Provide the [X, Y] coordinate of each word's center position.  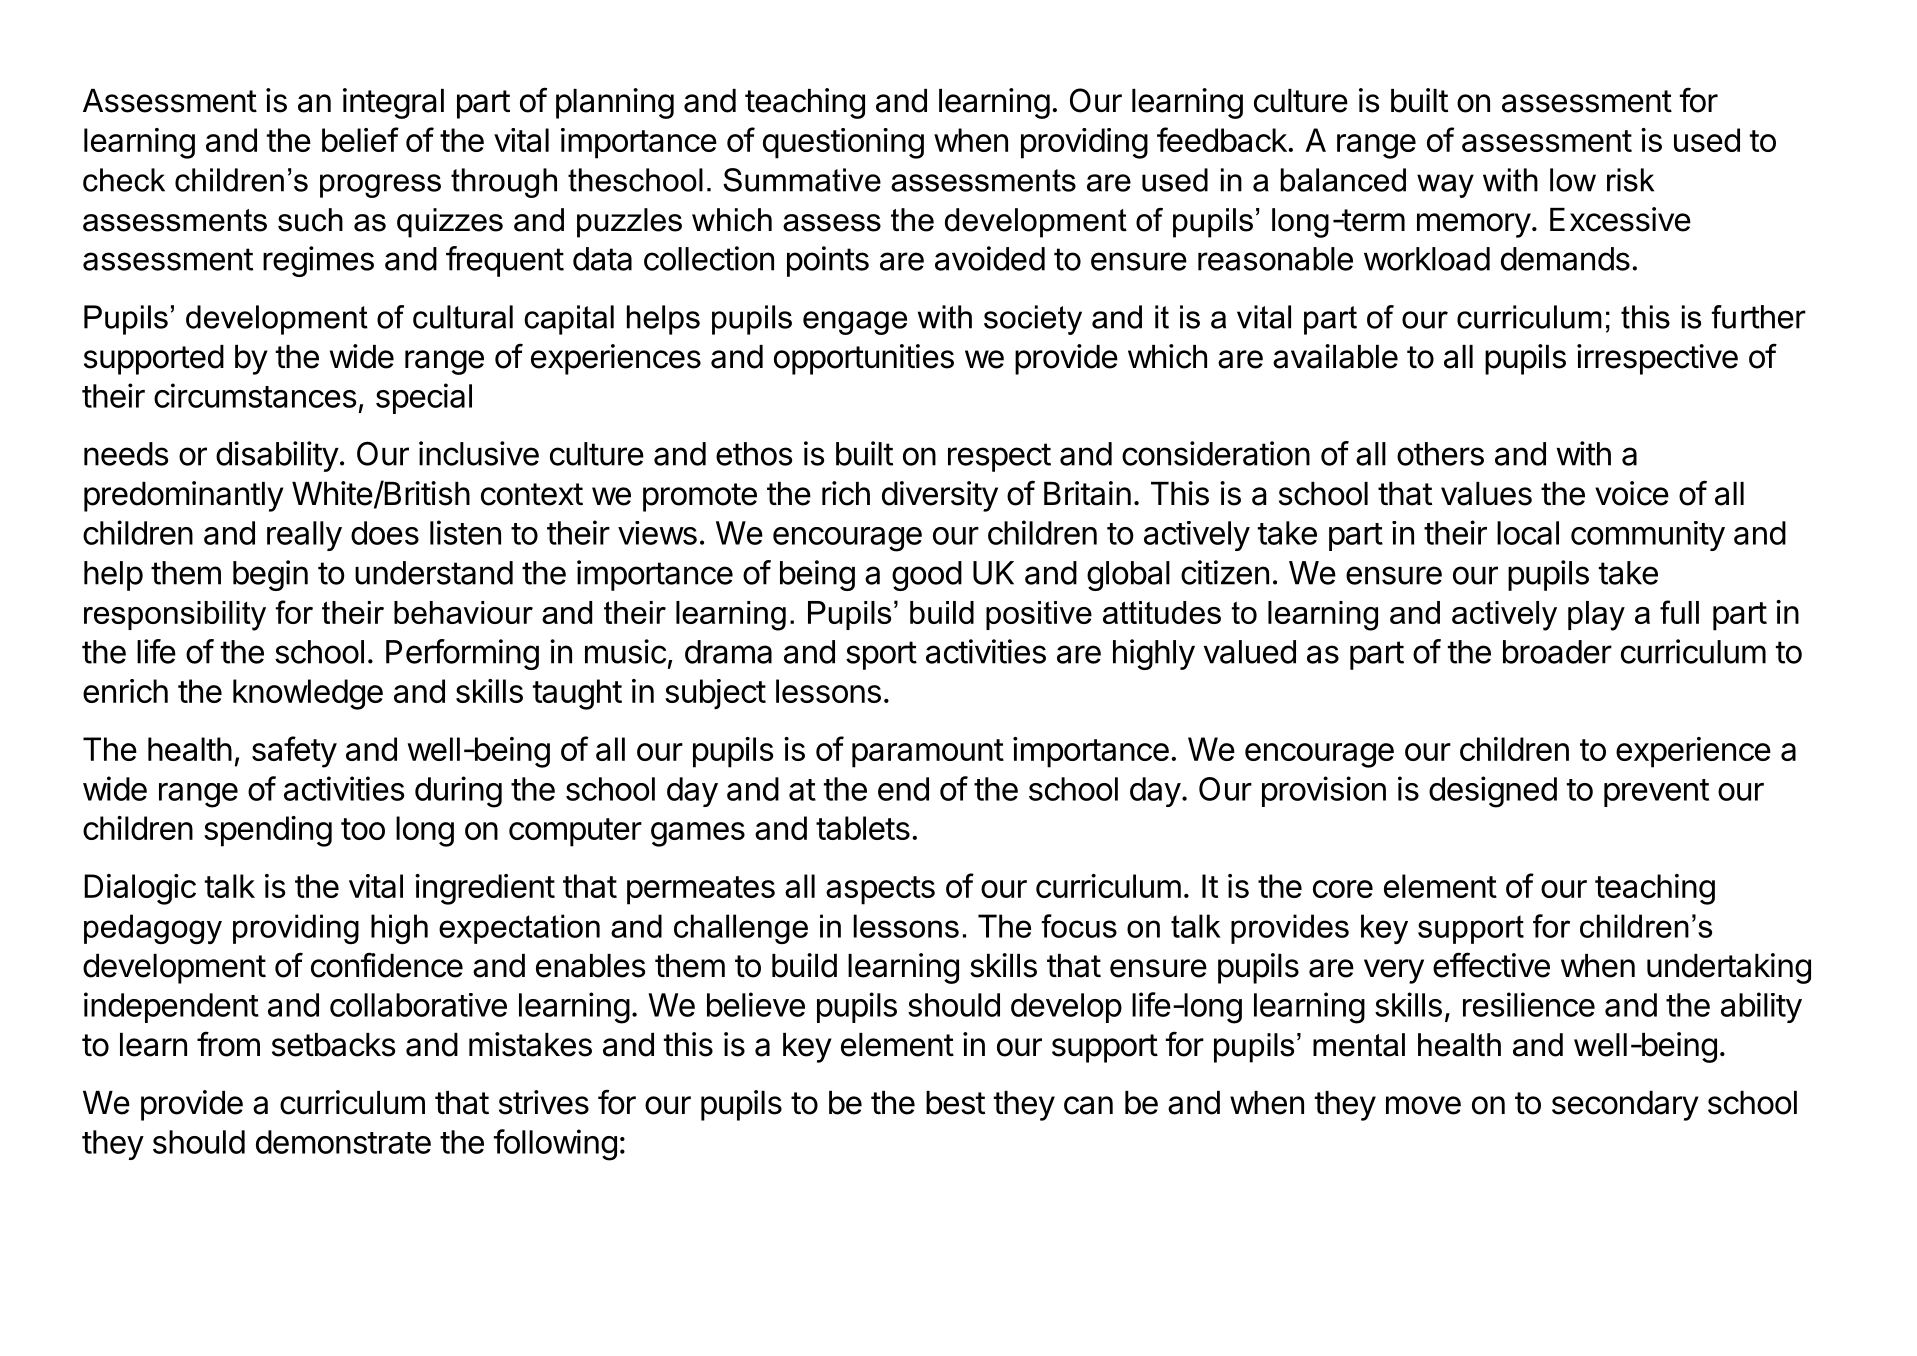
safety [294, 752]
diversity [940, 496]
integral [393, 103]
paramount [928, 753]
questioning [843, 143]
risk [1630, 180]
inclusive [479, 453]
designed [1493, 792]
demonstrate [343, 1142]
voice [1632, 493]
